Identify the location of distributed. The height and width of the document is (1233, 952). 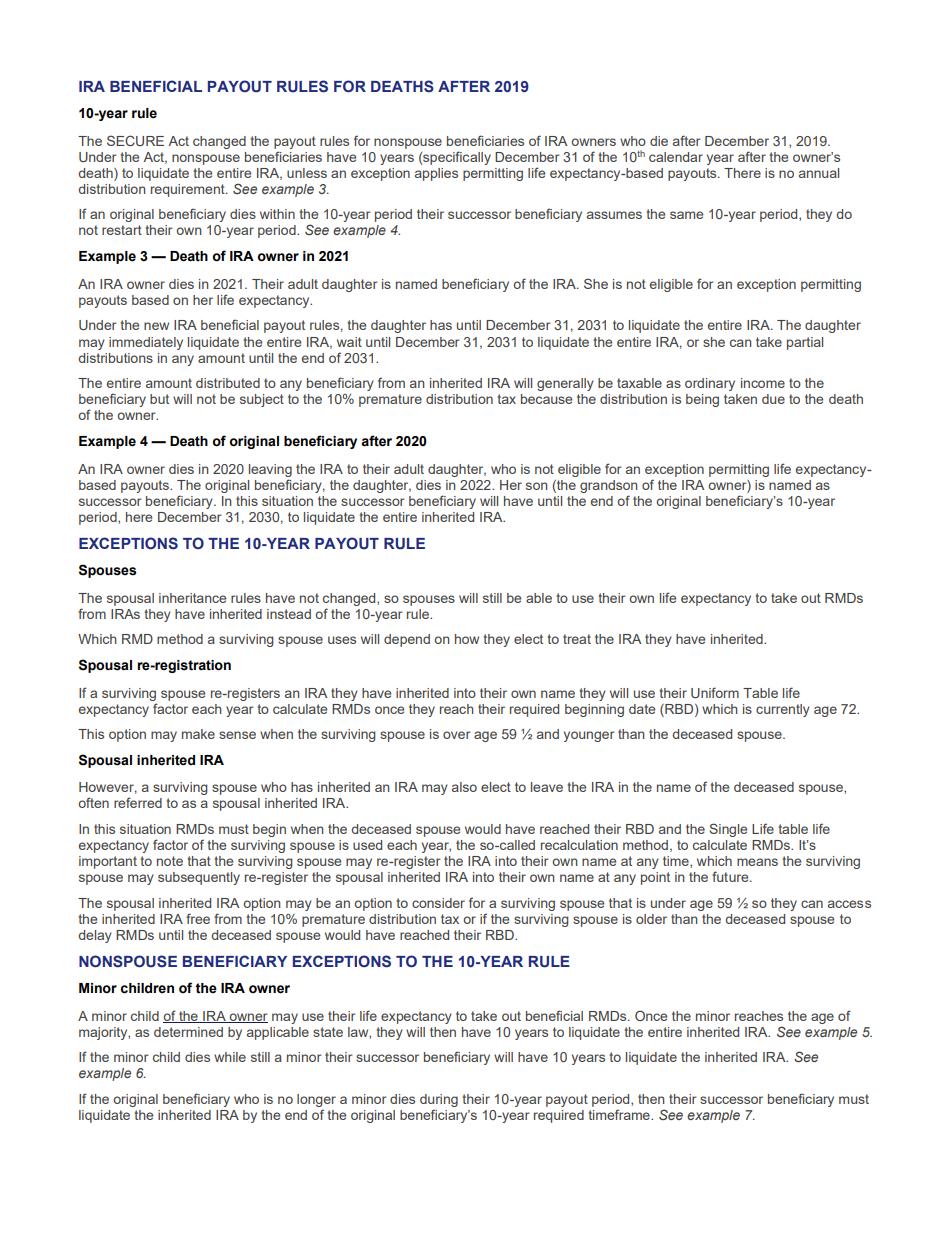
(228, 383).
